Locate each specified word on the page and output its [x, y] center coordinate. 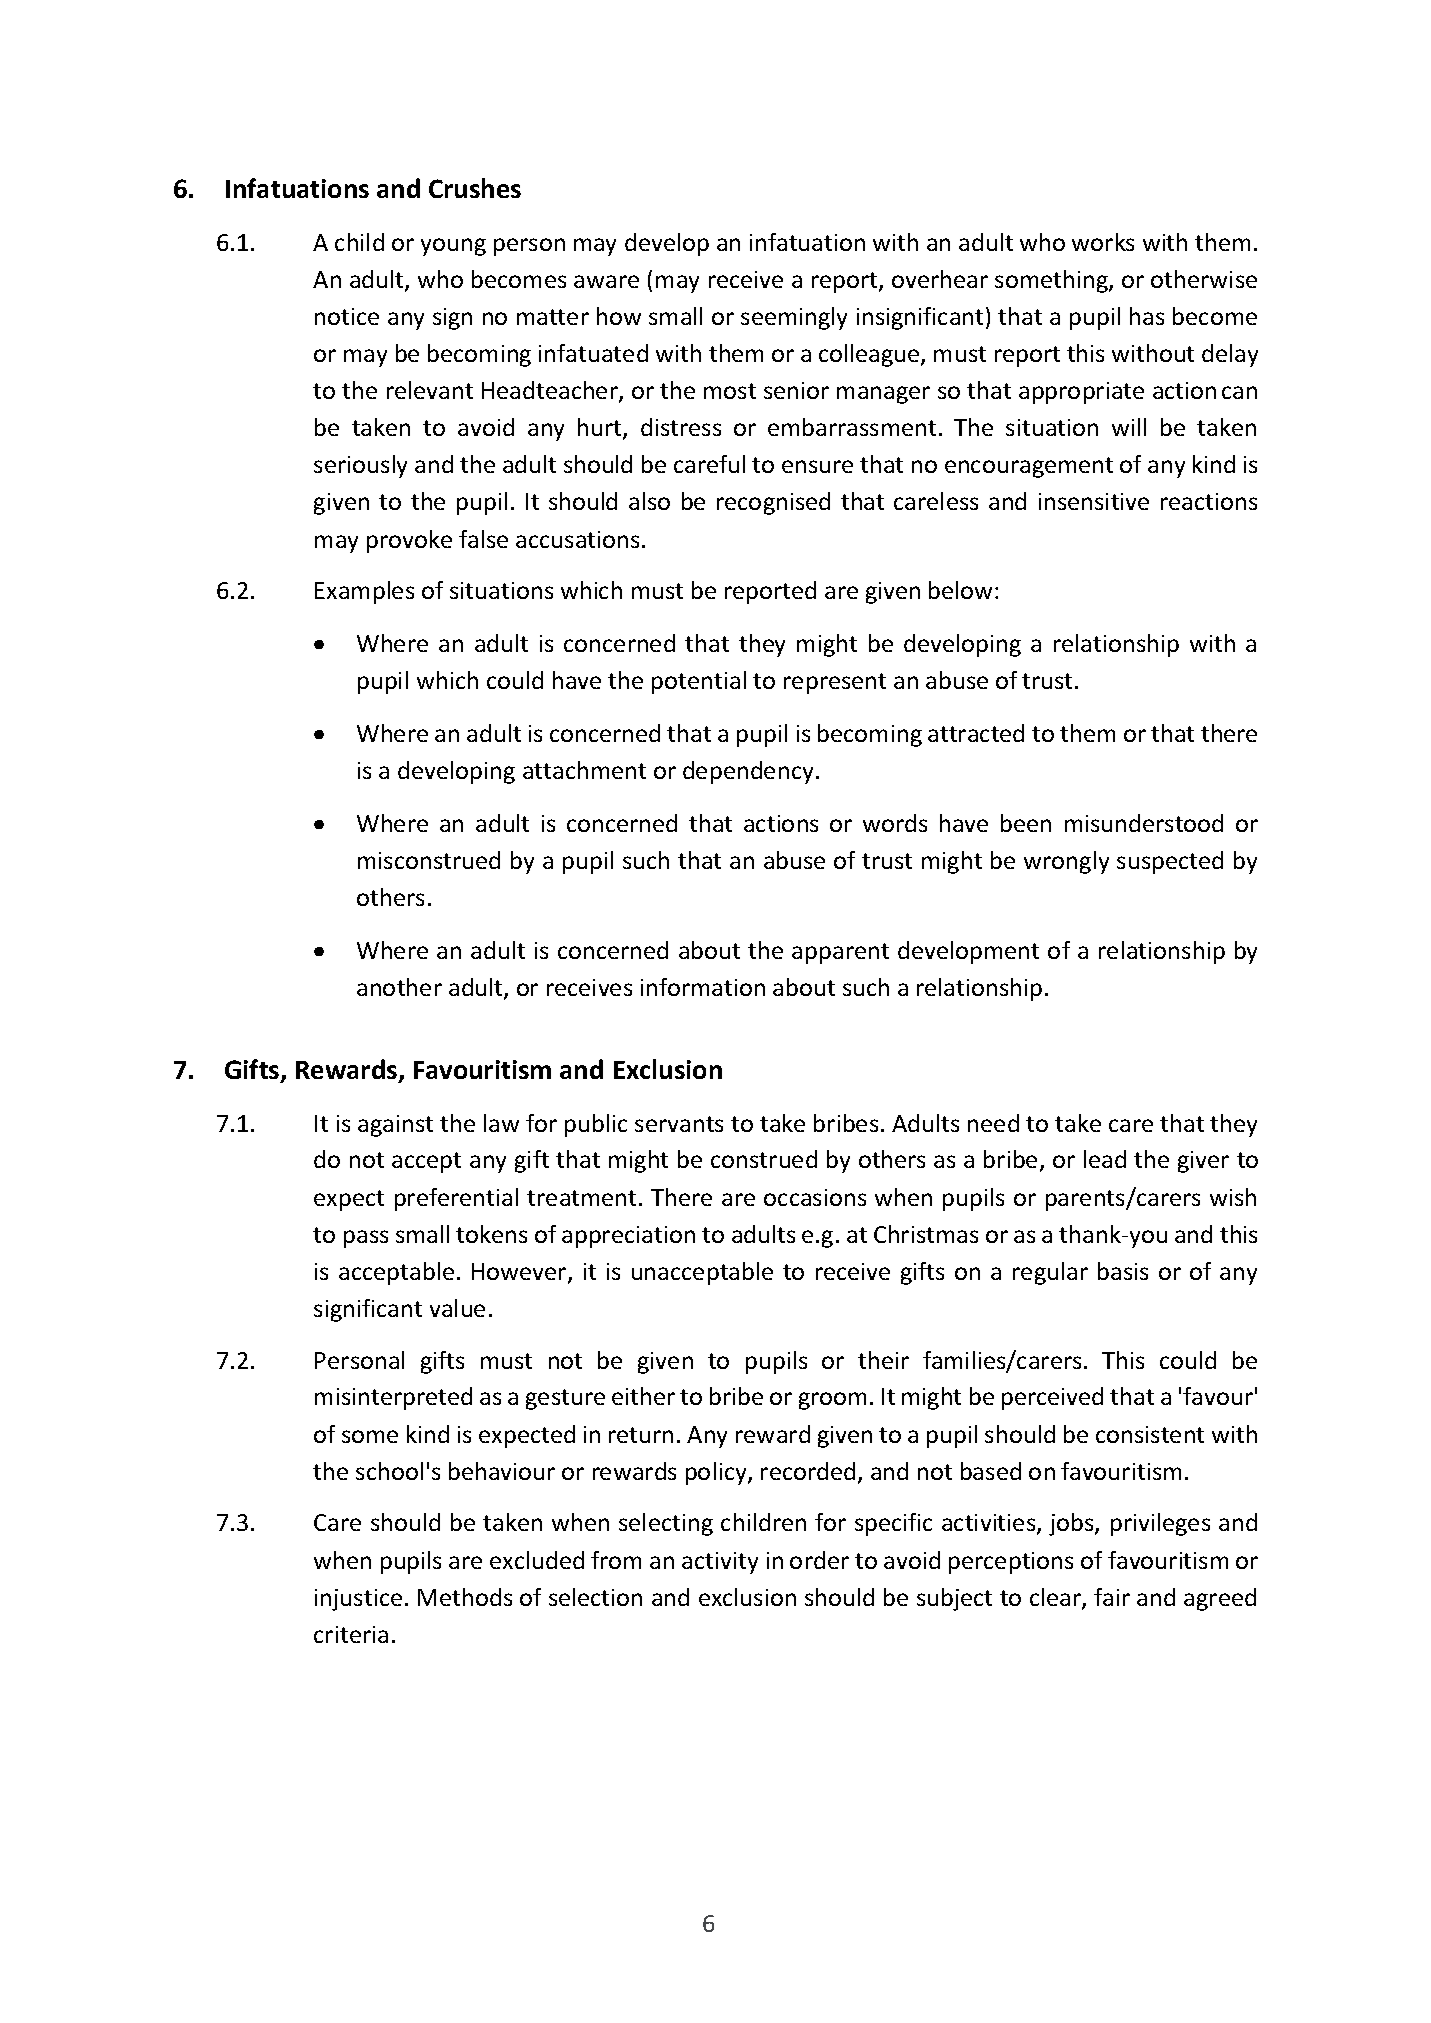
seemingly [794, 318]
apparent [840, 953]
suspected [1170, 862]
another [399, 987]
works [1103, 242]
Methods [465, 1597]
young [453, 247]
